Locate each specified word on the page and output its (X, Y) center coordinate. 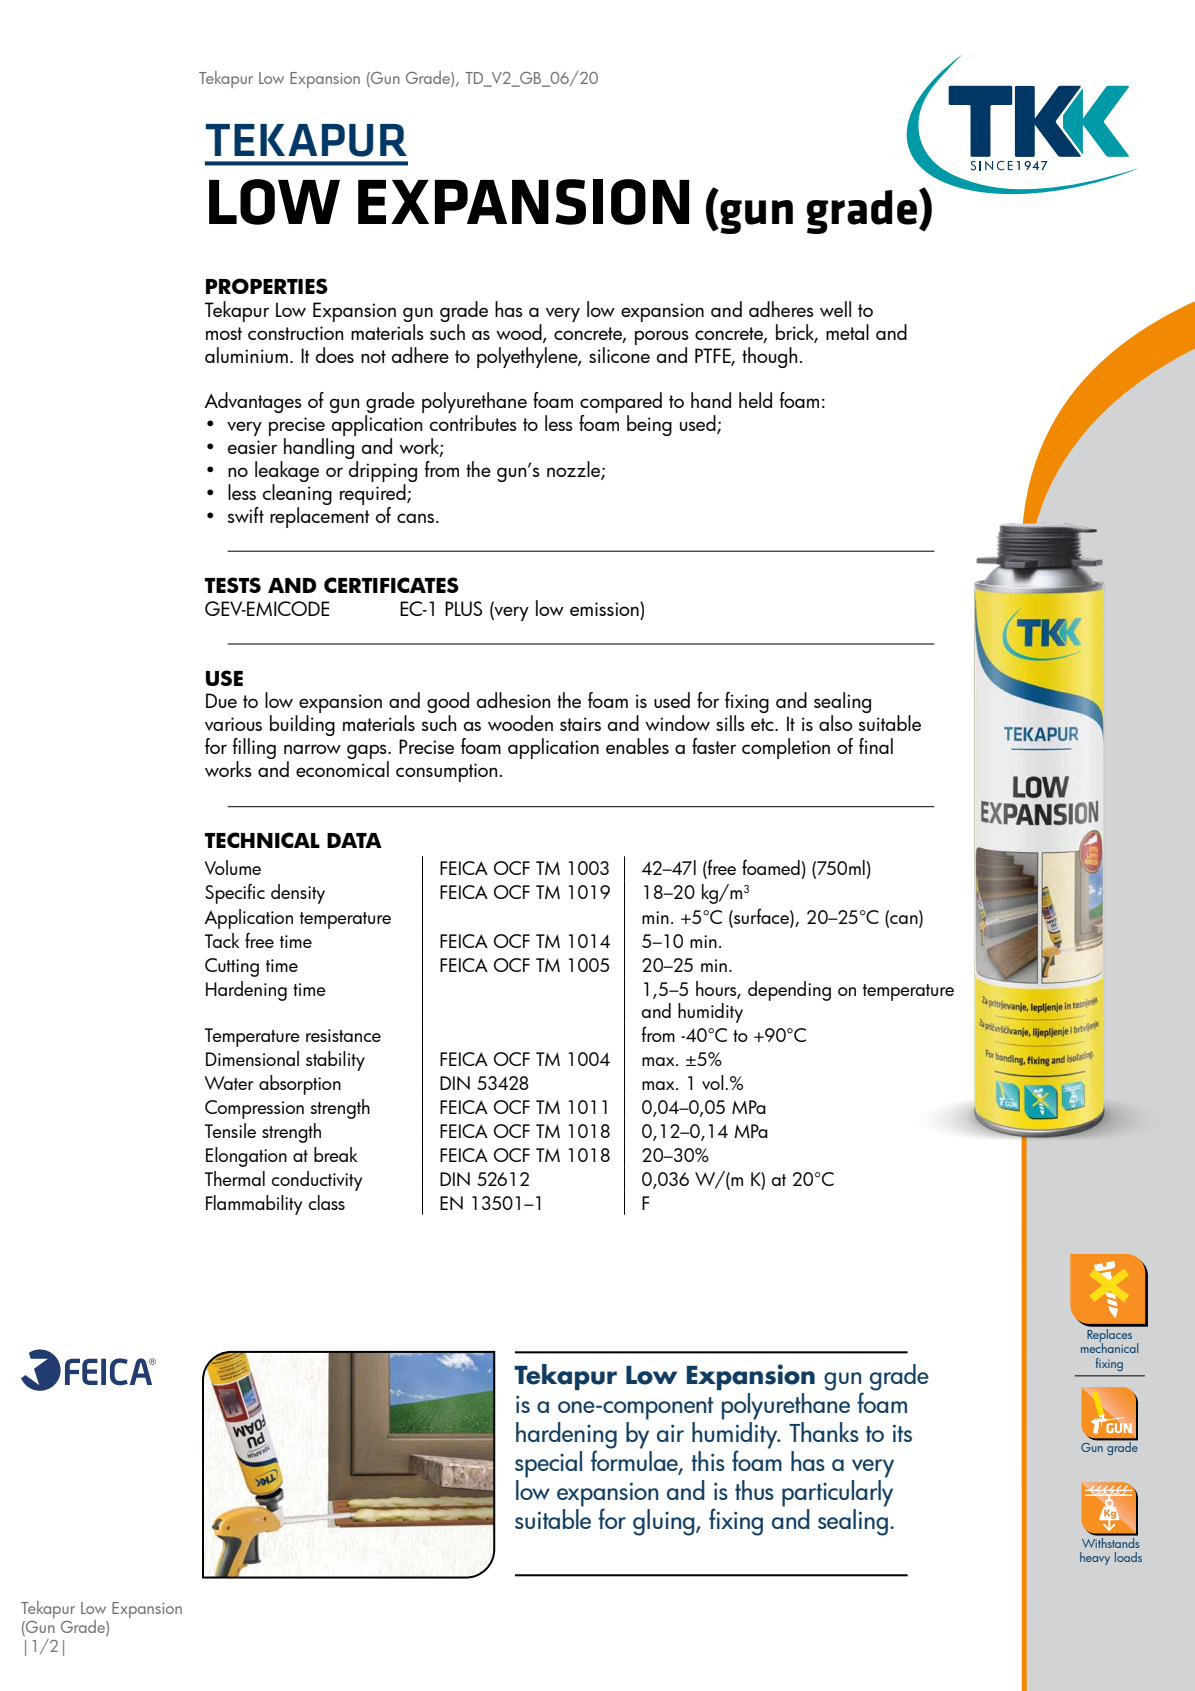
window (677, 723)
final (876, 746)
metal (847, 332)
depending (789, 991)
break (335, 1154)
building (302, 725)
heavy (1095, 1558)
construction (296, 333)
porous (662, 337)
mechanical (1109, 1347)
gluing (665, 1522)
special (548, 1464)
